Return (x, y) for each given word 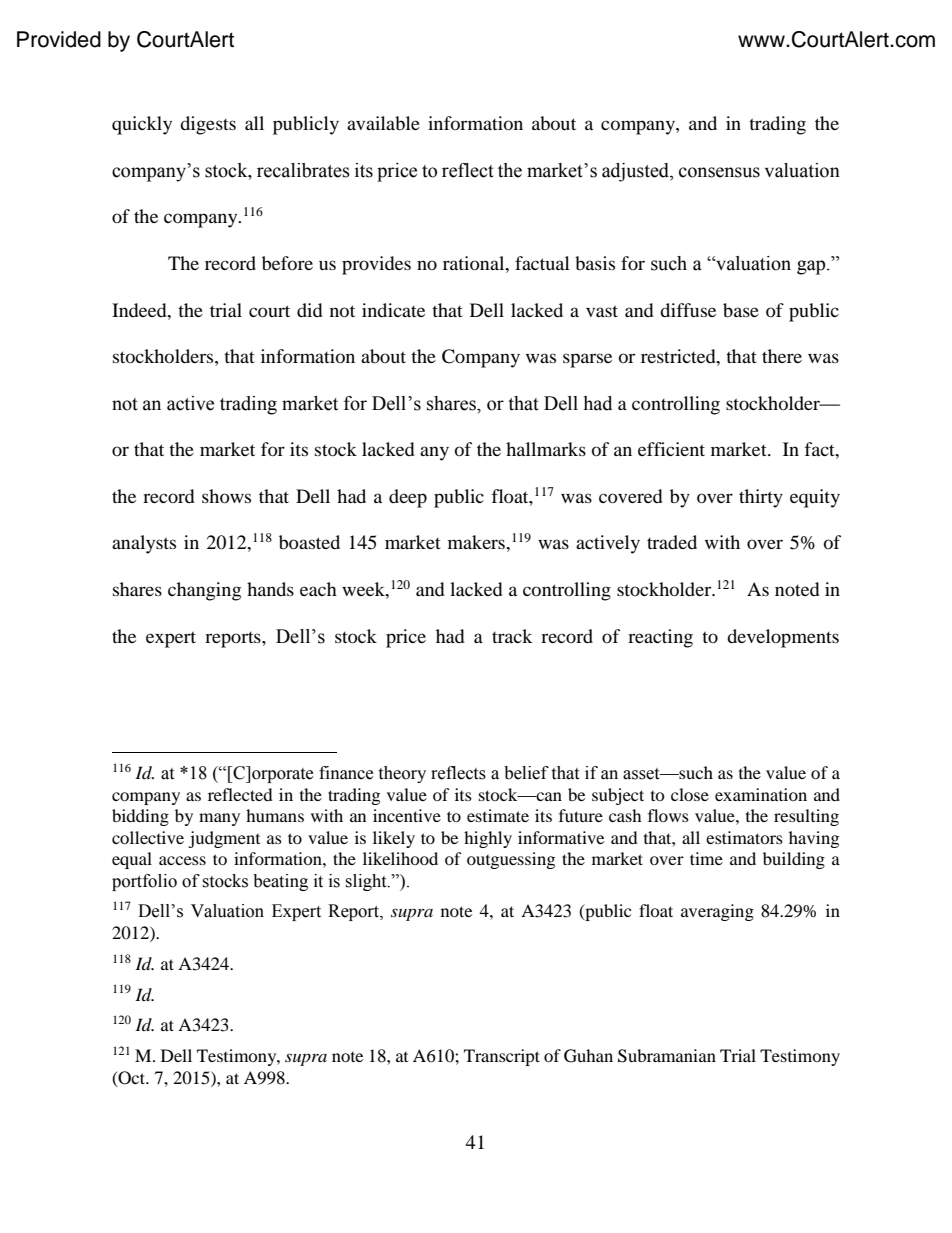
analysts (144, 544)
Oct (132, 1078)
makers (477, 542)
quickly (142, 125)
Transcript (502, 1057)
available (383, 123)
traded (672, 542)
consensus (719, 172)
